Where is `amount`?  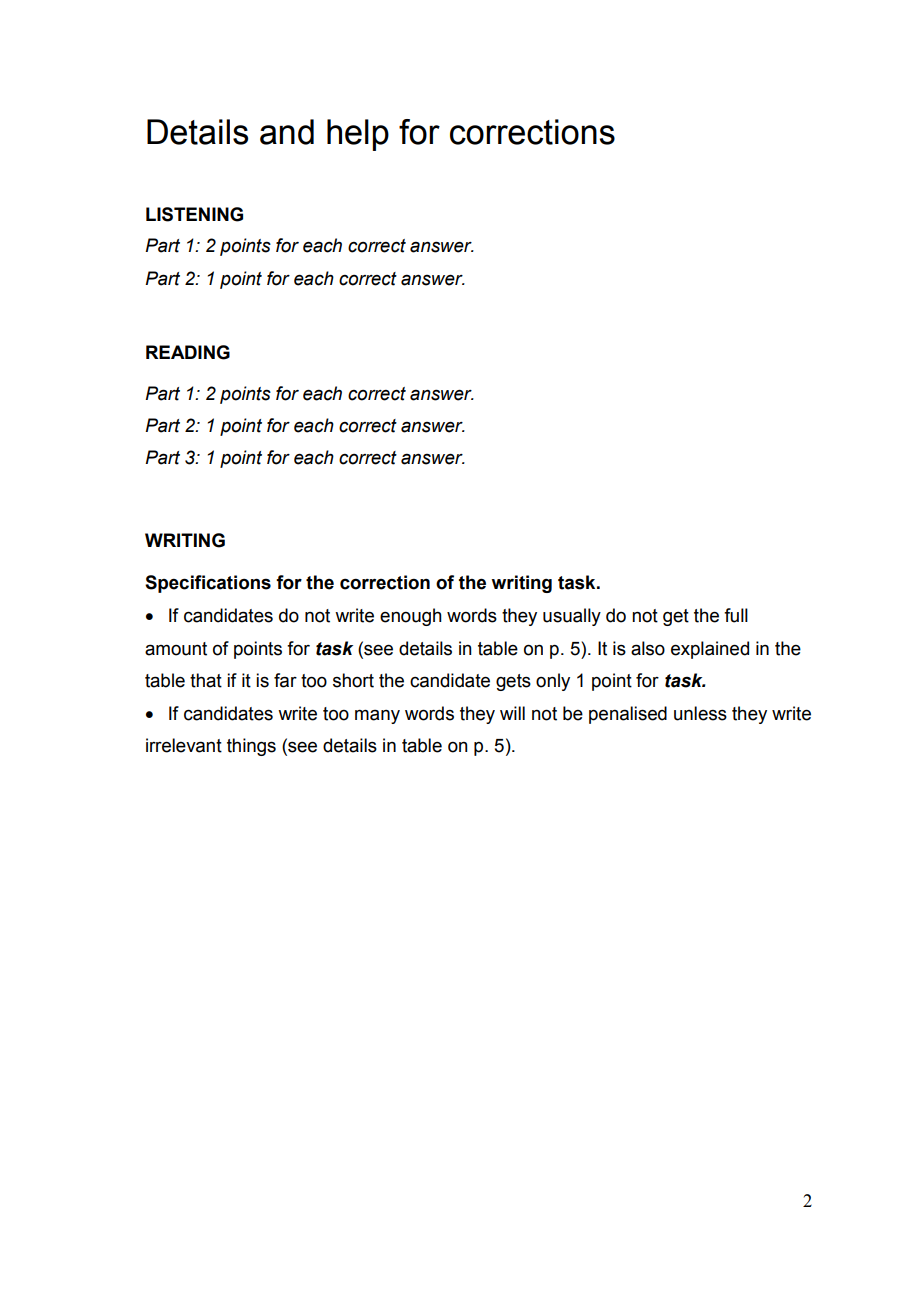 amount is located at coordinates (176, 649).
